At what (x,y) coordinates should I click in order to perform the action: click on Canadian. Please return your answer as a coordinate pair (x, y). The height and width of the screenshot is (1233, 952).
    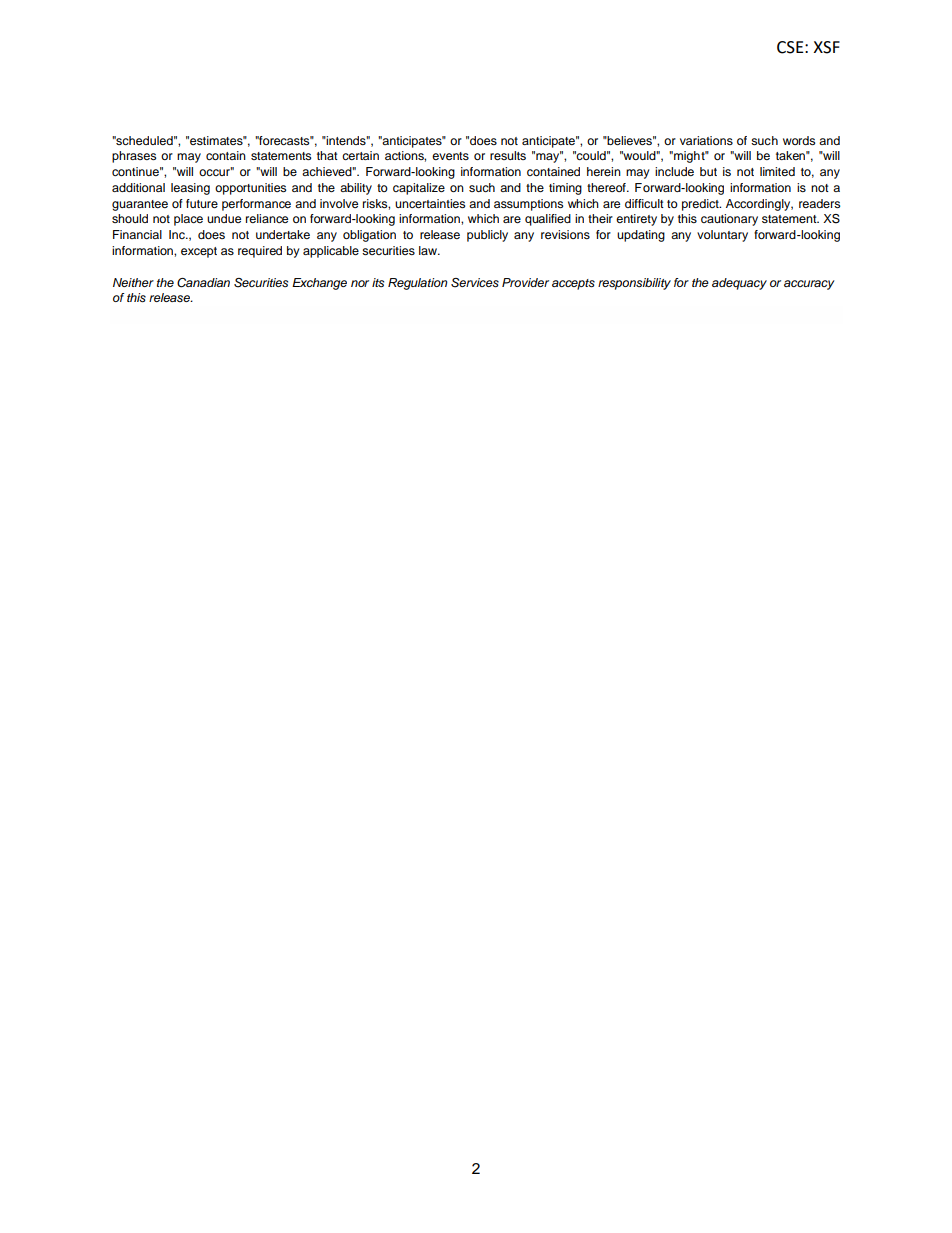
    Looking at the image, I should click on (203, 283).
